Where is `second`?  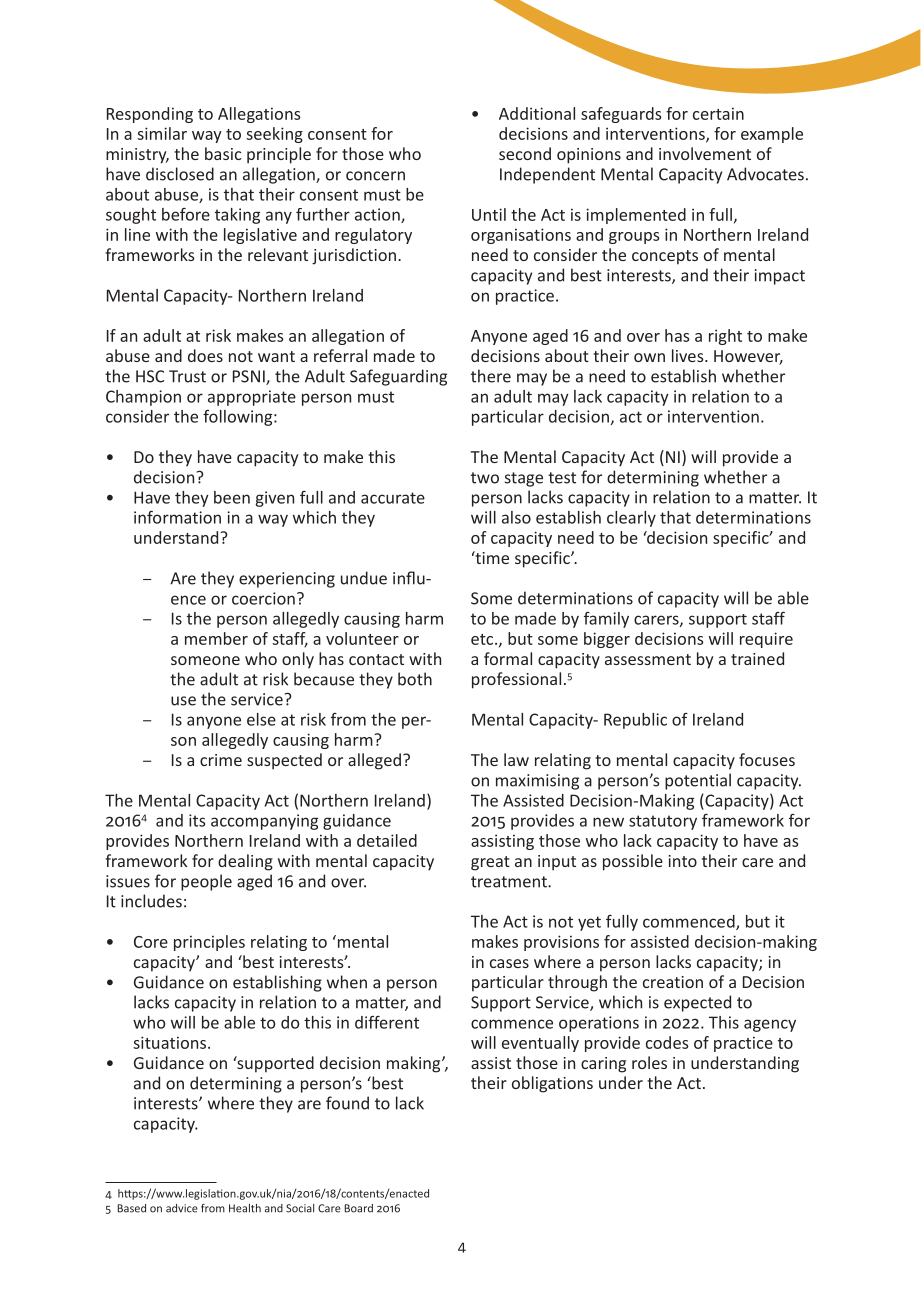
second is located at coordinates (525, 153).
